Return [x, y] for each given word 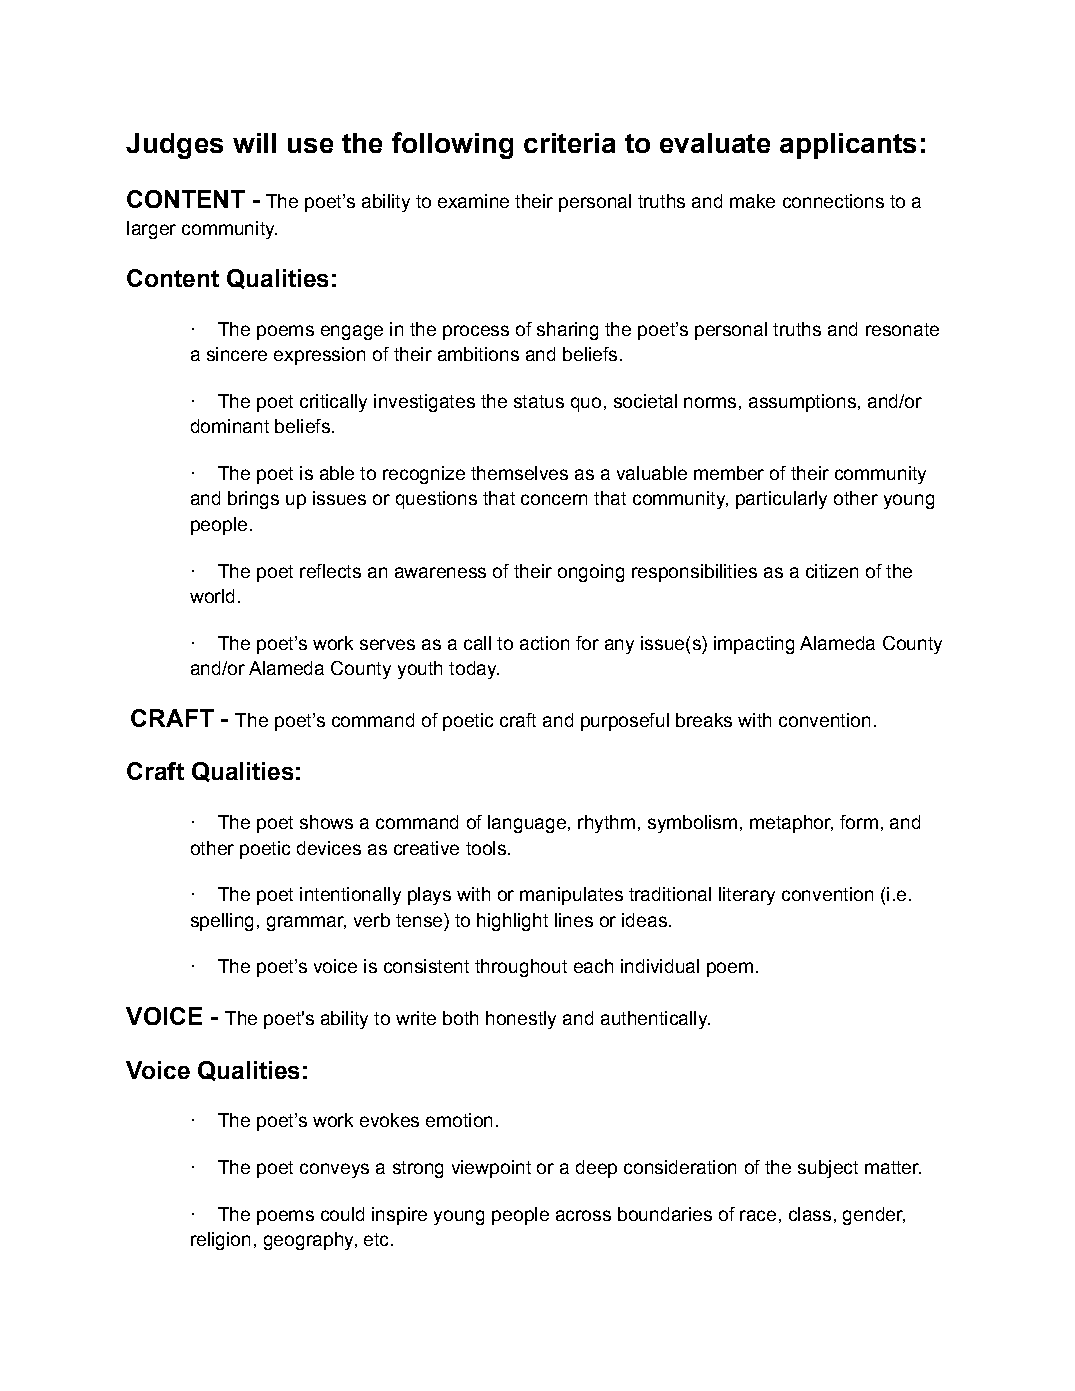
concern [554, 499]
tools [486, 848]
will [254, 143]
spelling [222, 922]
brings [253, 500]
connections [833, 201]
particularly [781, 500]
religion [220, 1241]
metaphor [791, 824]
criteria [569, 143]
